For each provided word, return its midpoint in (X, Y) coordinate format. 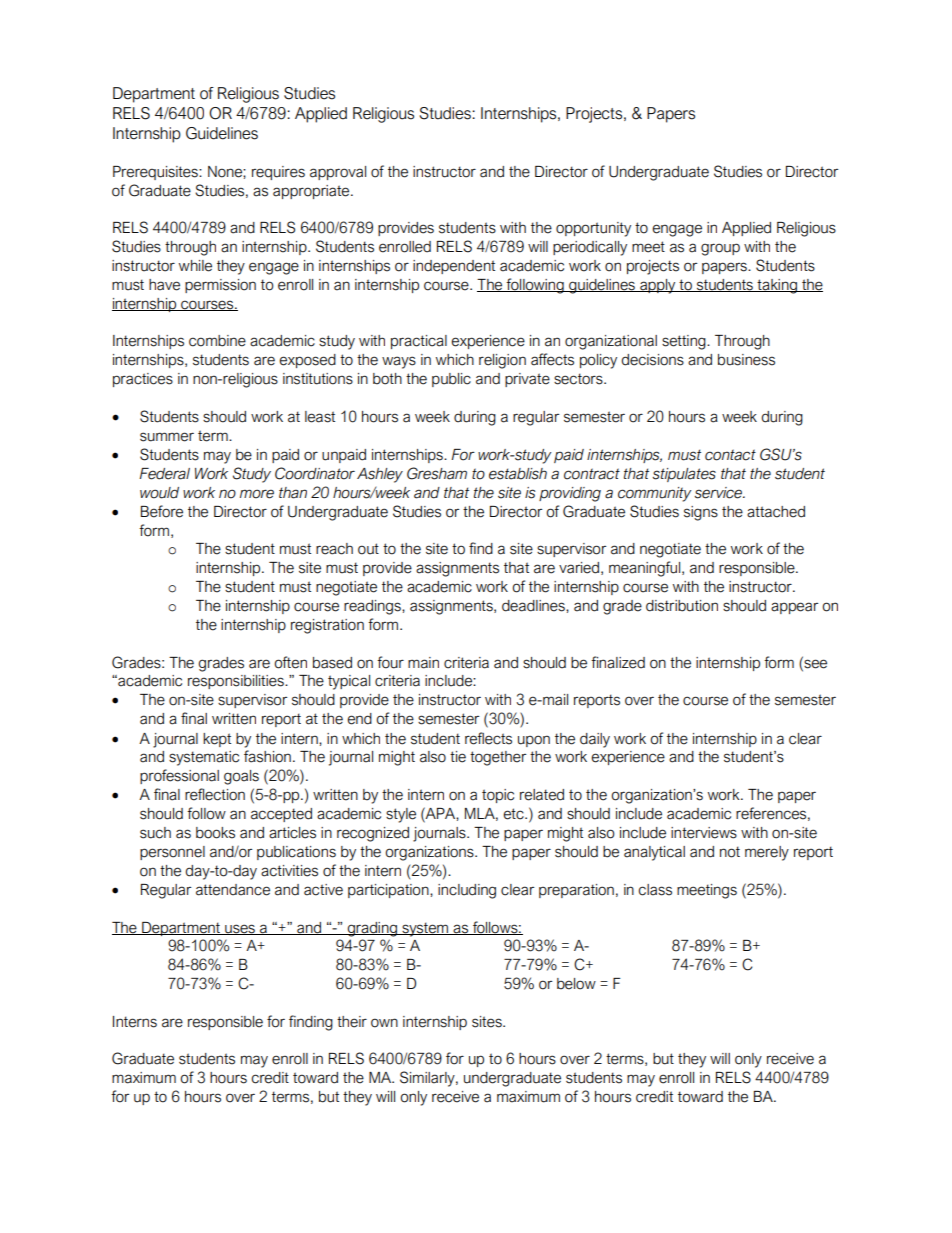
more (257, 494)
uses (240, 929)
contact (730, 455)
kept (217, 740)
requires (278, 173)
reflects (488, 738)
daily (595, 740)
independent (454, 267)
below (576, 984)
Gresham (437, 473)
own (384, 1023)
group (720, 249)
